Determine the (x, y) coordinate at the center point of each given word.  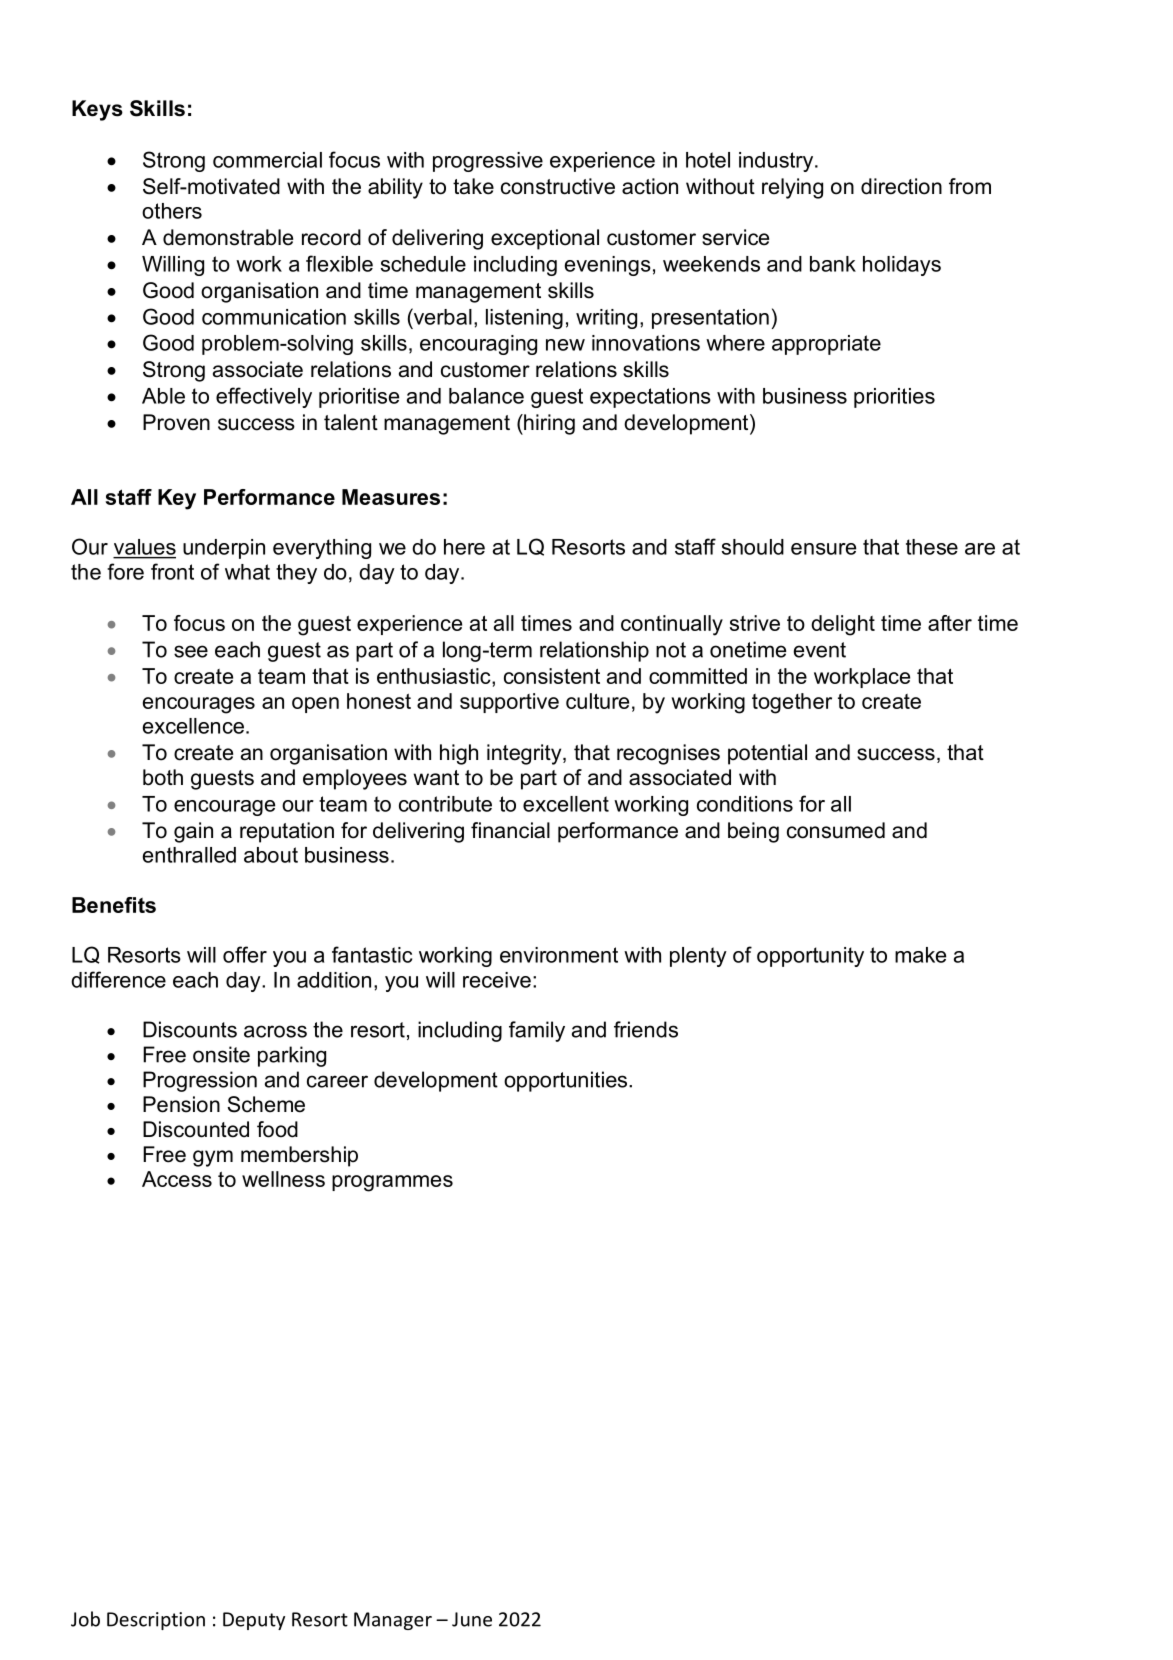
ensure (823, 549)
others (172, 211)
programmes (392, 1183)
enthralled (189, 855)
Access (177, 1179)
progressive (488, 162)
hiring (548, 424)
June (472, 1619)
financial (510, 830)
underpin (224, 549)
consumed (836, 830)
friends (646, 1029)
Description (156, 1621)
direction (901, 186)
